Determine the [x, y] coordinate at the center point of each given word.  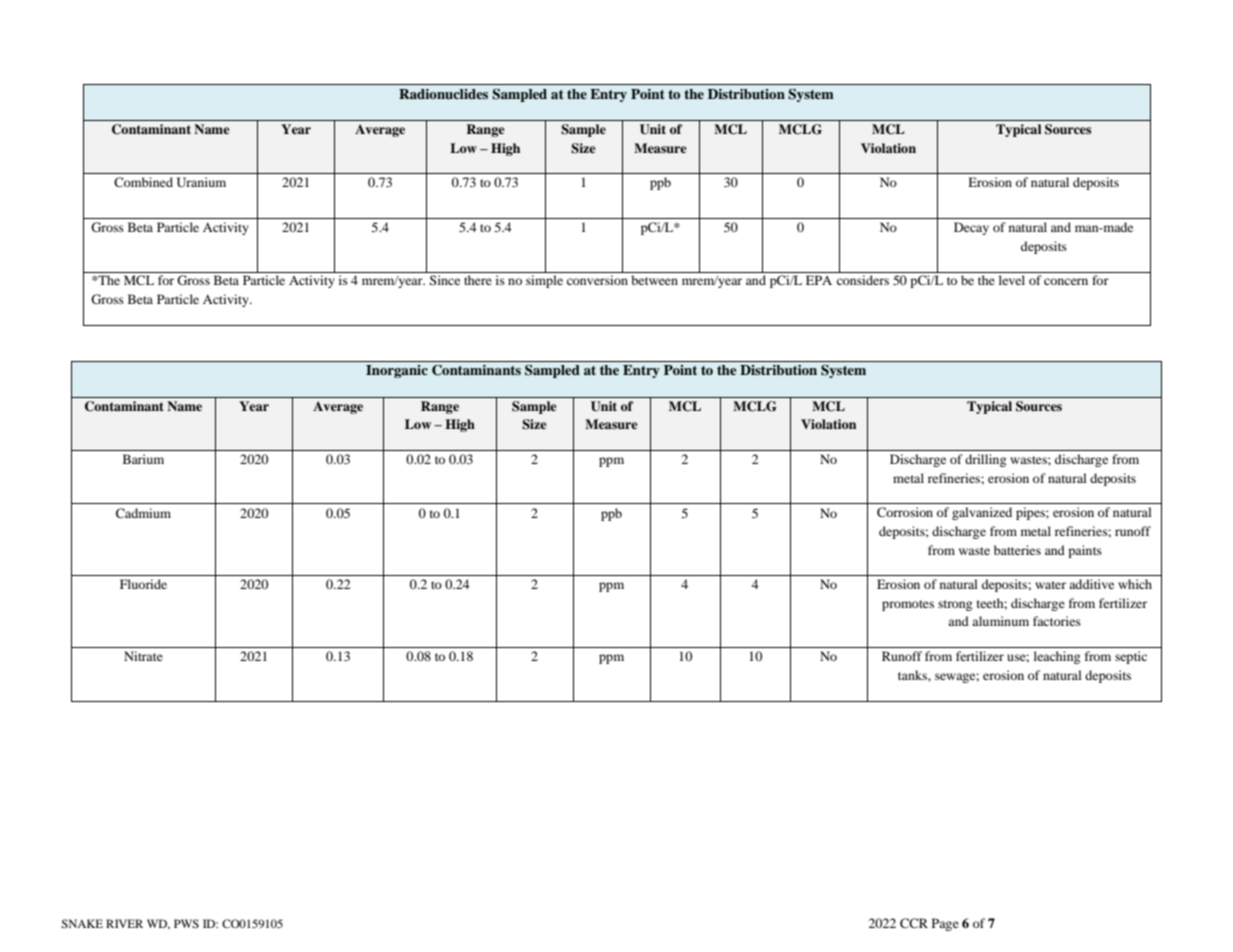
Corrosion [905, 512]
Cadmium [143, 513]
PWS [186, 923]
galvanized [982, 513]
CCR [914, 923]
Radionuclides [443, 94]
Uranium [201, 182]
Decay [971, 228]
